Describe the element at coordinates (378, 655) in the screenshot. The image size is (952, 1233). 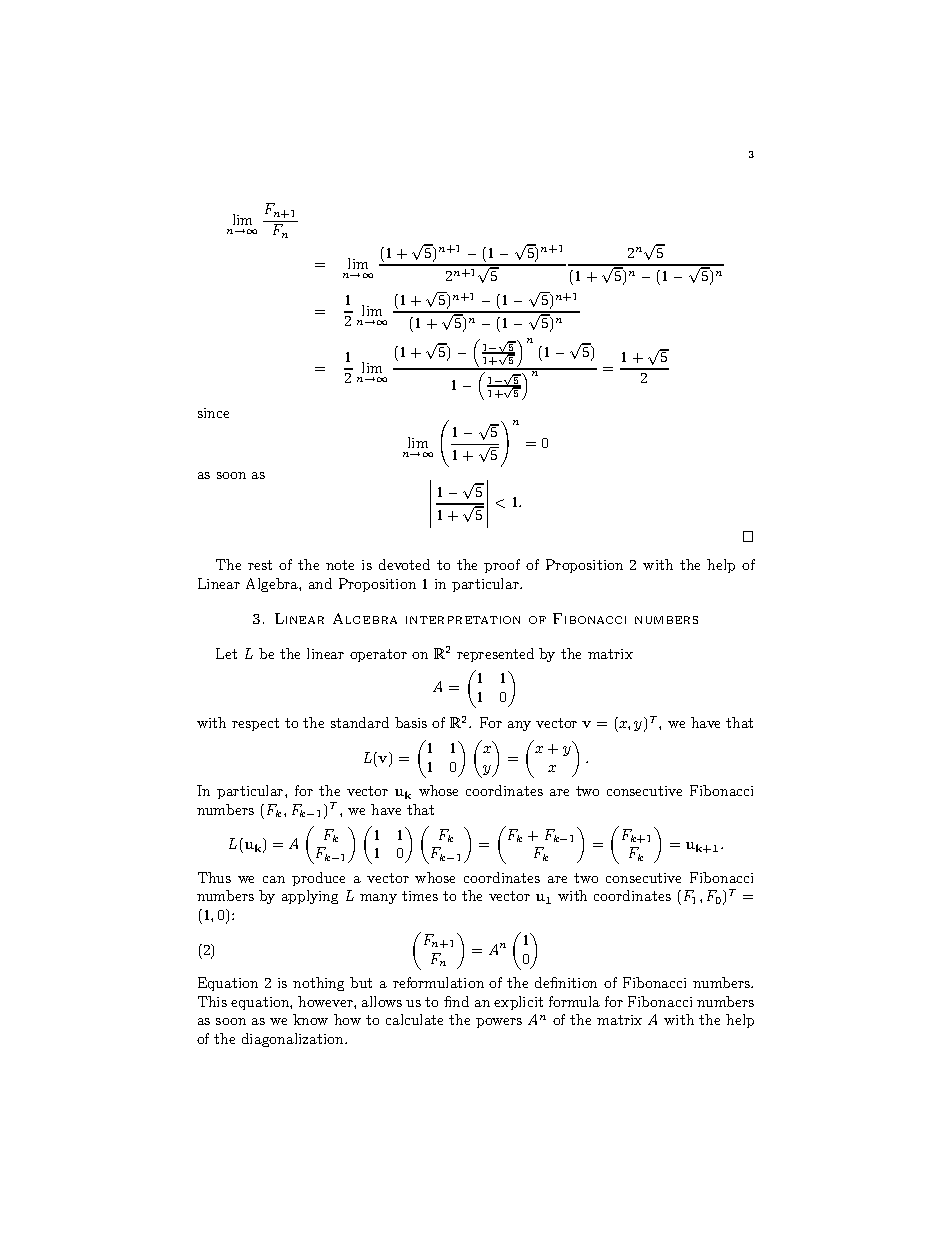
I see `operator` at that location.
